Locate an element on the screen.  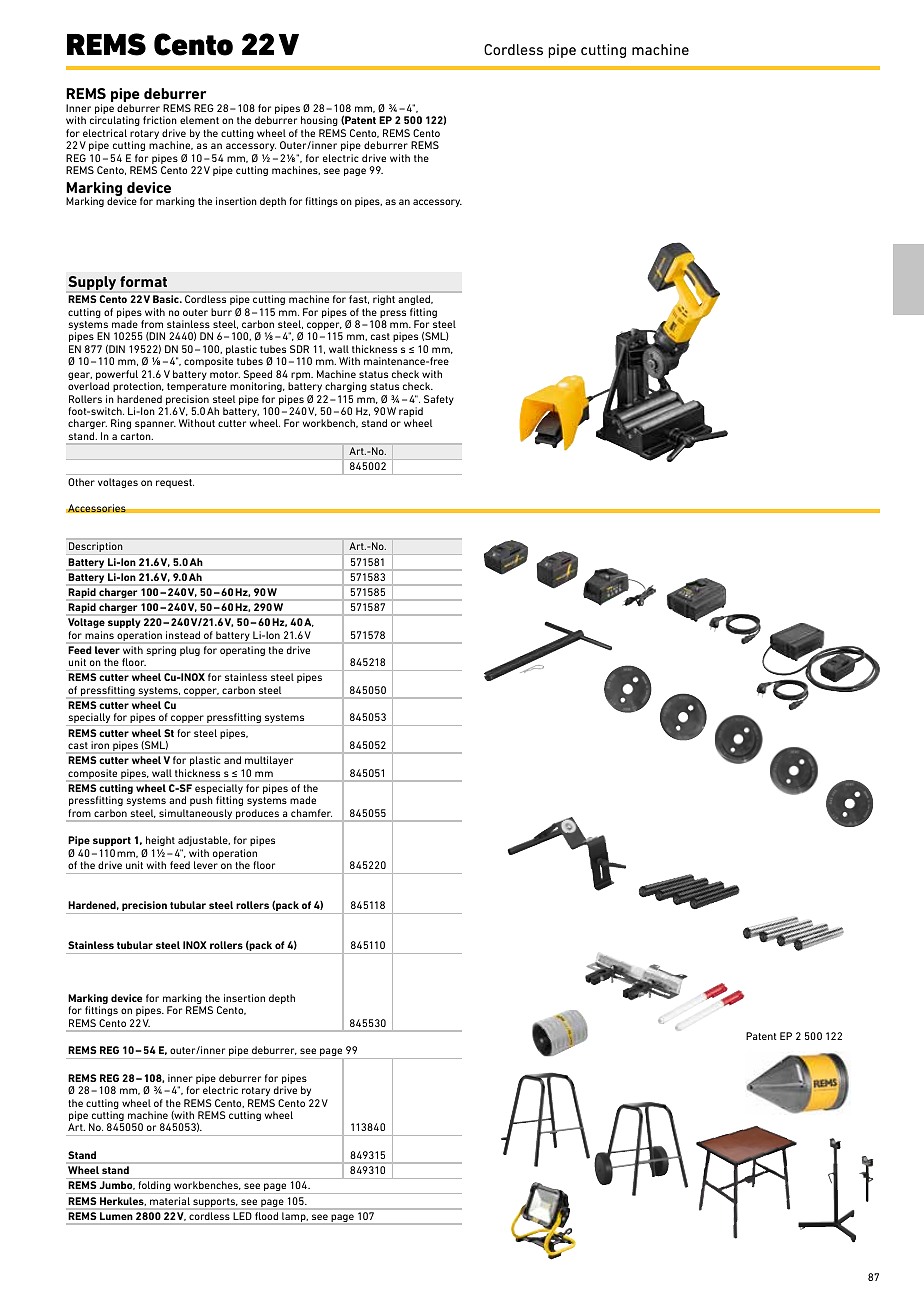
protection is located at coordinates (138, 387).
